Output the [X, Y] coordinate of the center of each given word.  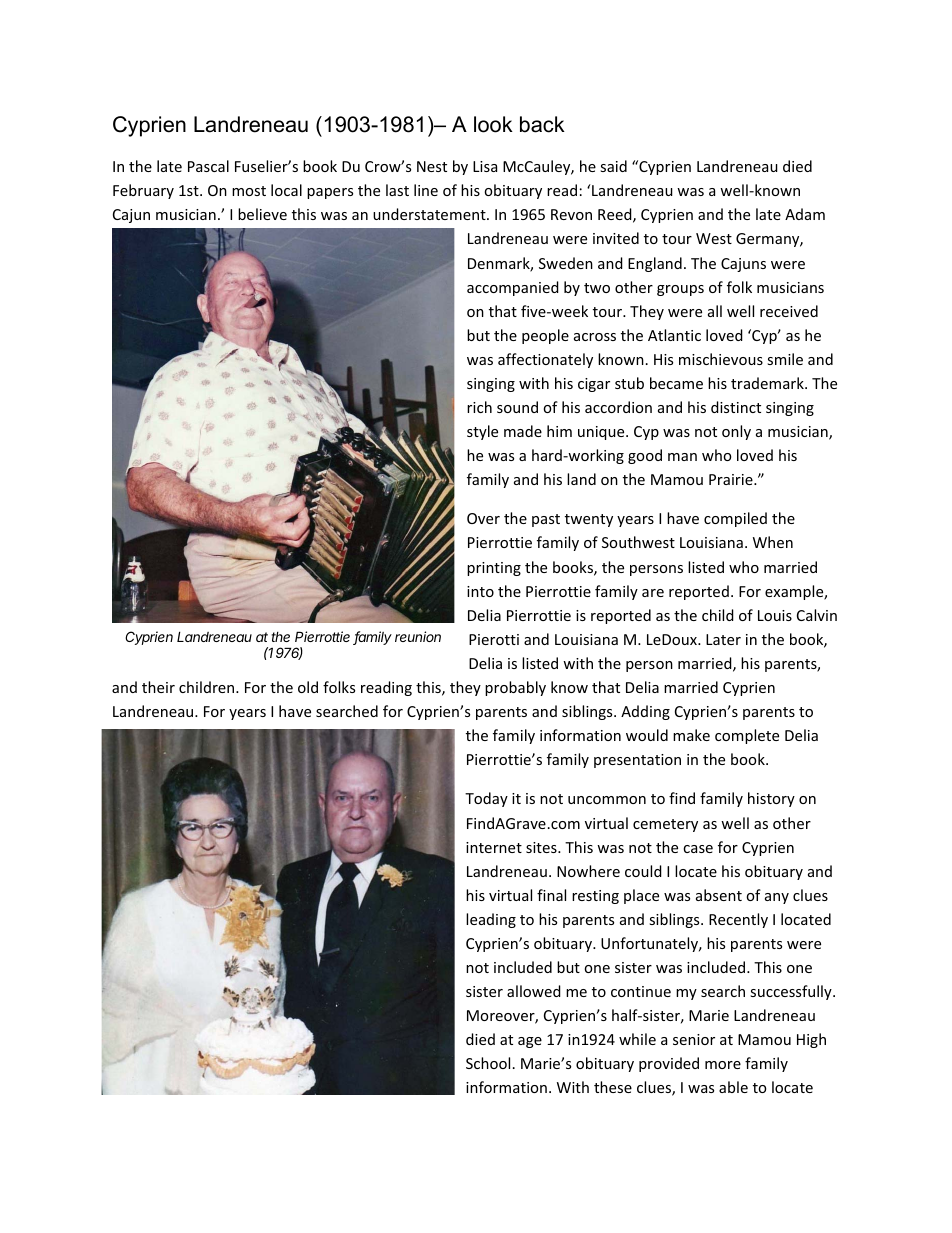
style [482, 432]
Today [486, 799]
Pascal [208, 166]
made [523, 431]
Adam [805, 214]
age [530, 1042]
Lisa [485, 166]
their [158, 687]
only [736, 432]
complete [747, 736]
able [733, 1087]
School [488, 1063]
